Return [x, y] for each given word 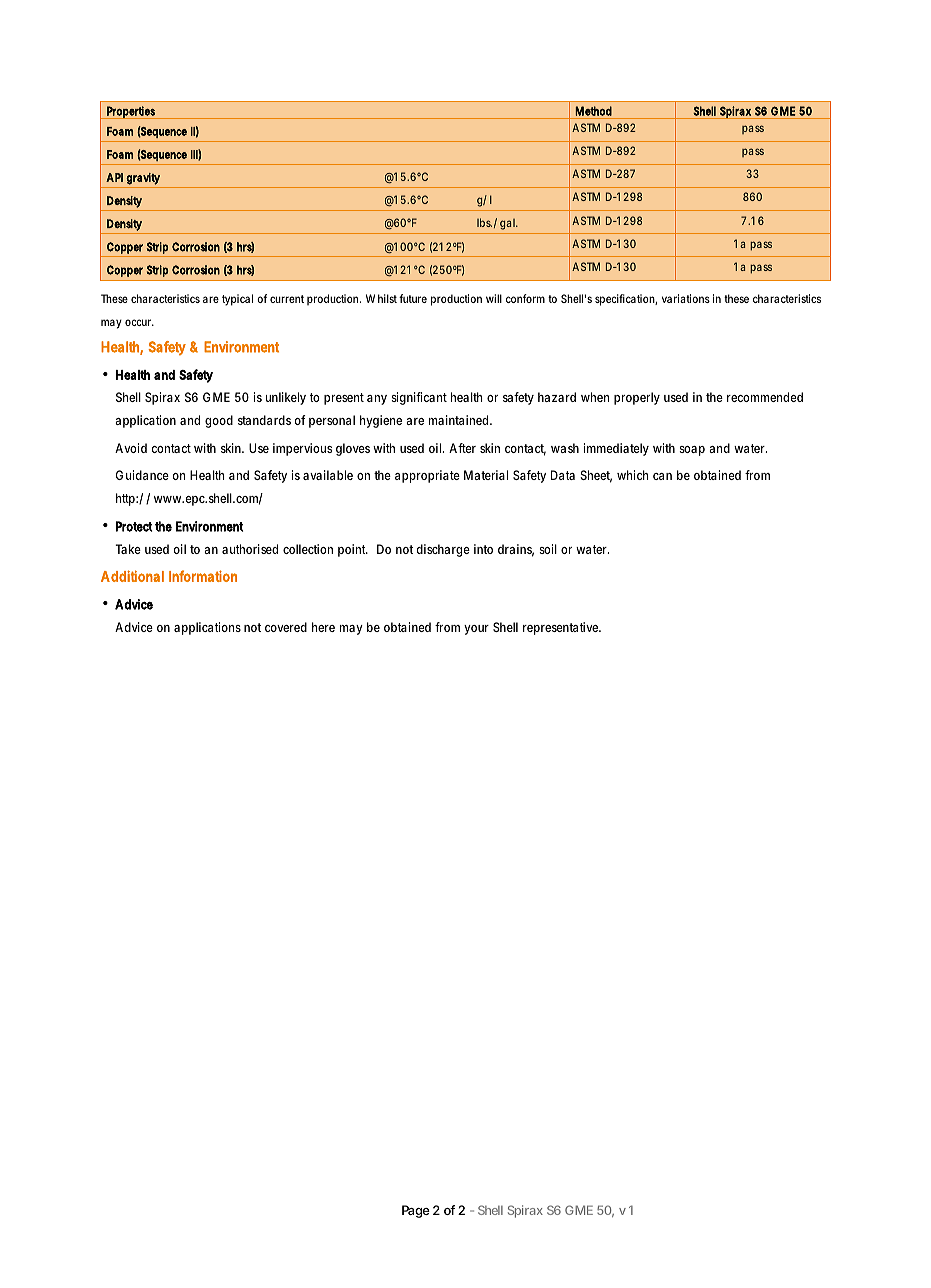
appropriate [427, 476]
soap [692, 451]
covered [286, 627]
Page [416, 1211]
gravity [143, 179]
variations [686, 298]
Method [593, 111]
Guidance [142, 475]
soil [548, 549]
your [476, 630]
